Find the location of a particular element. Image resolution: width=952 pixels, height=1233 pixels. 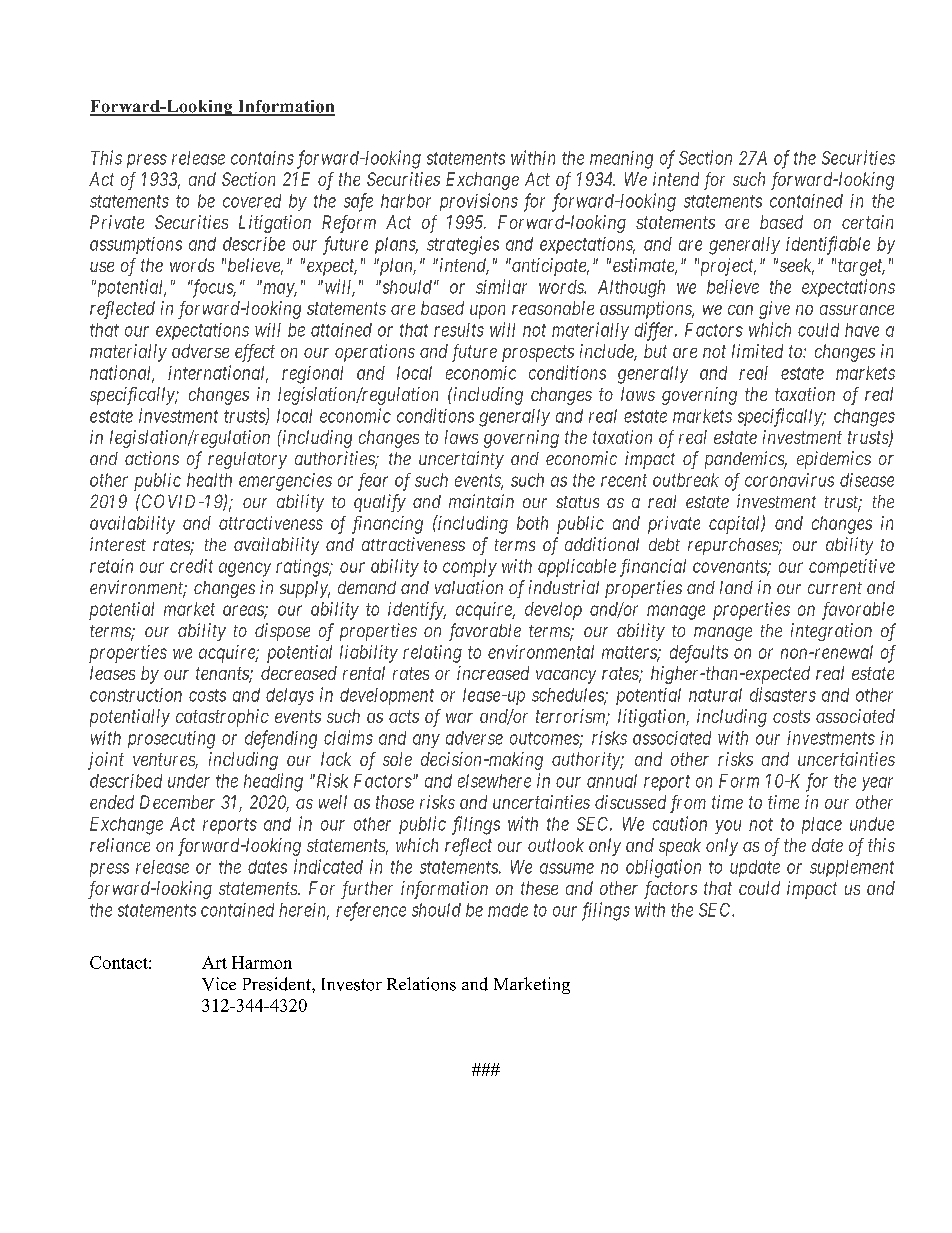

elsewhere is located at coordinates (494, 781).
